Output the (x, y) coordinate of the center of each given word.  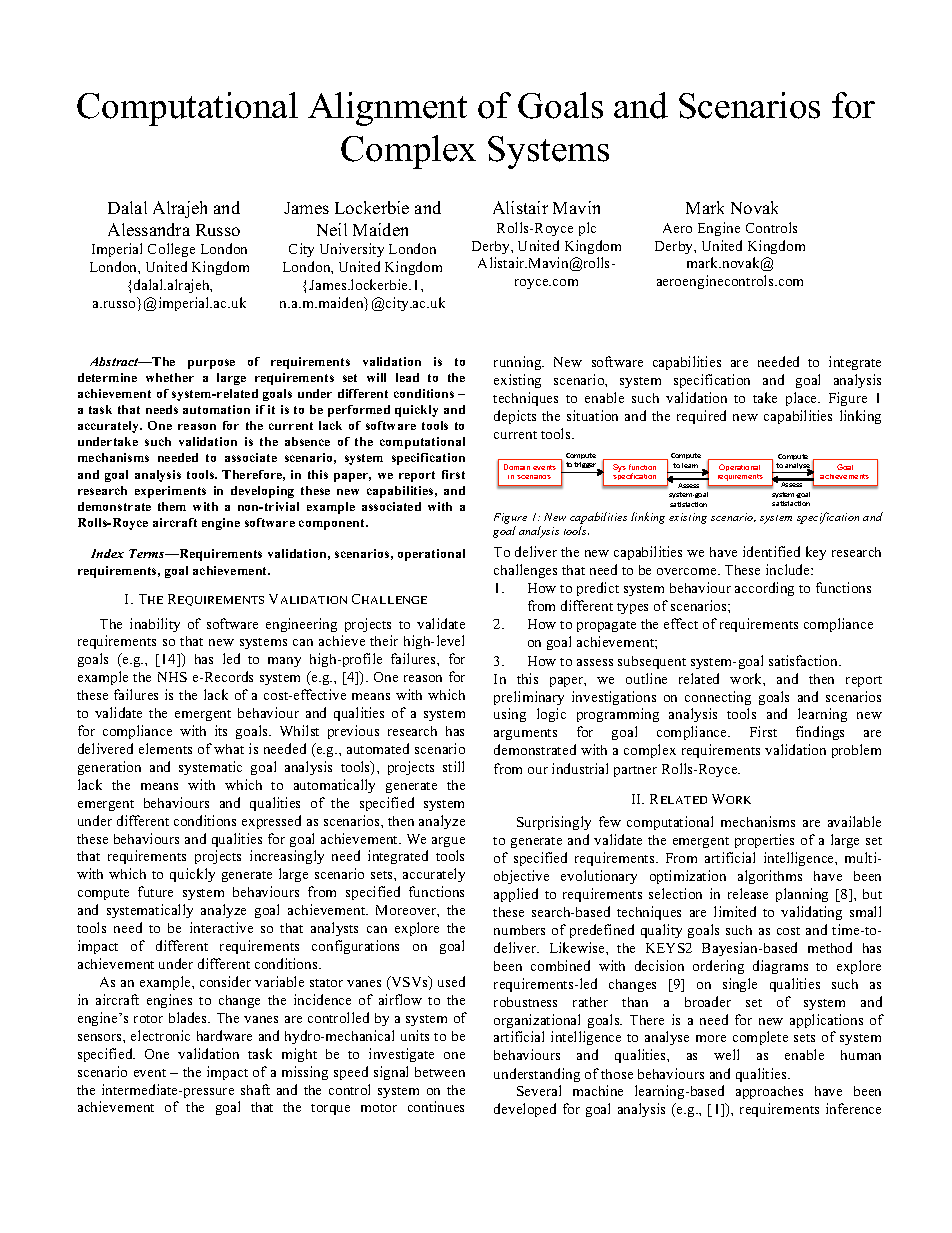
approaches (769, 1092)
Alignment (387, 109)
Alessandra (149, 229)
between (440, 1072)
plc (587, 229)
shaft (255, 1089)
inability (155, 625)
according (764, 589)
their (384, 640)
